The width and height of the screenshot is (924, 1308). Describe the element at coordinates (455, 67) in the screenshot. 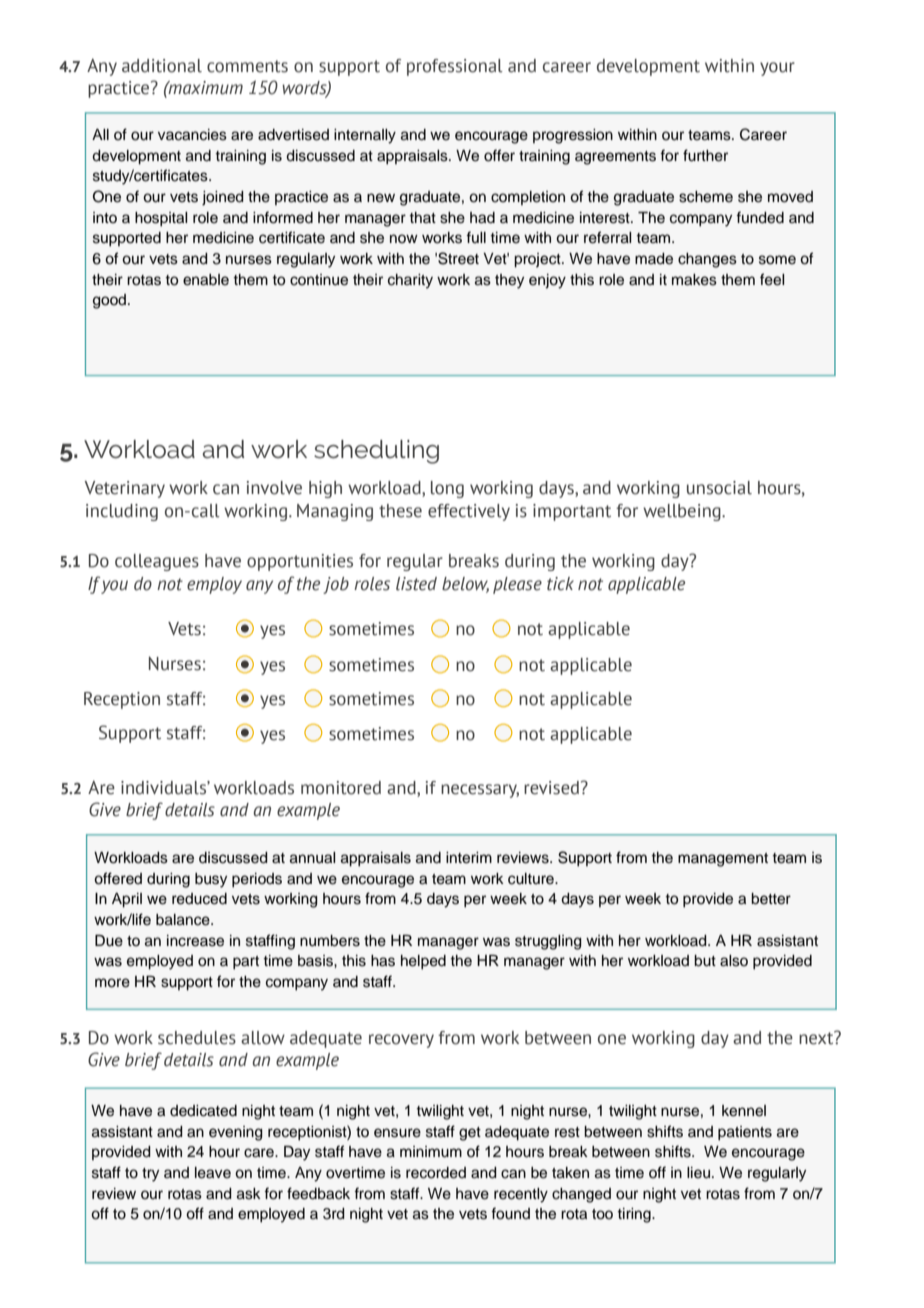

I see `professional` at that location.
